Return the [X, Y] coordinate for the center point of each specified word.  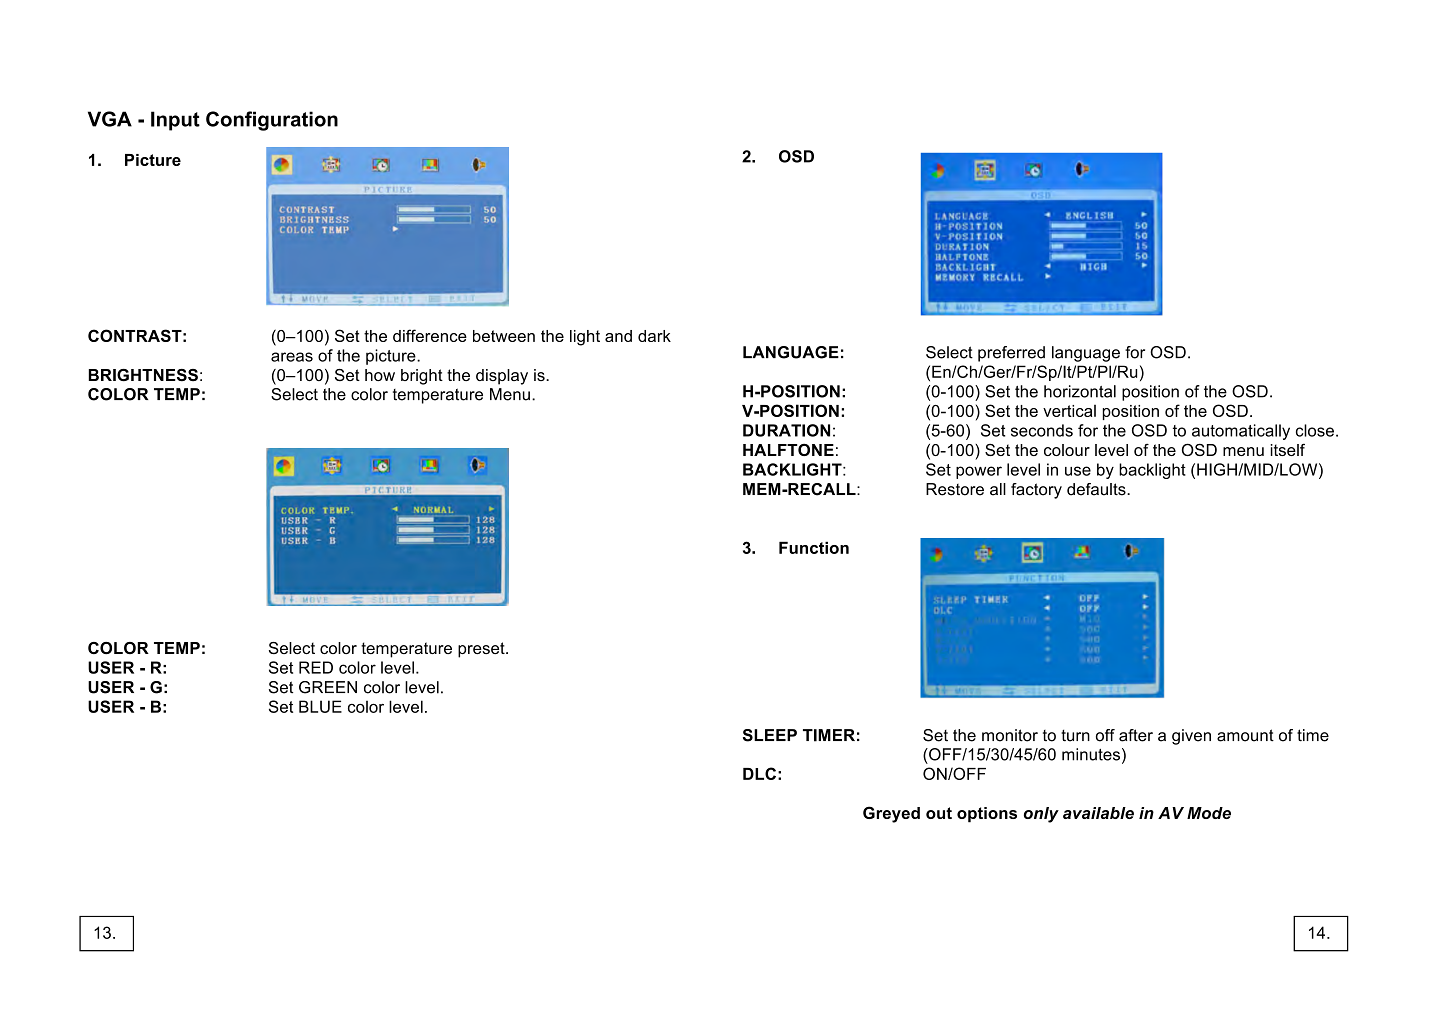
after [1136, 735]
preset [482, 650]
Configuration [272, 121]
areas [292, 357]
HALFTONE [788, 449]
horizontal [1080, 391]
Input [175, 121]
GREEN [328, 687]
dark [654, 336]
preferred [1011, 354]
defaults [1097, 489]
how [380, 375]
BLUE [320, 706]
